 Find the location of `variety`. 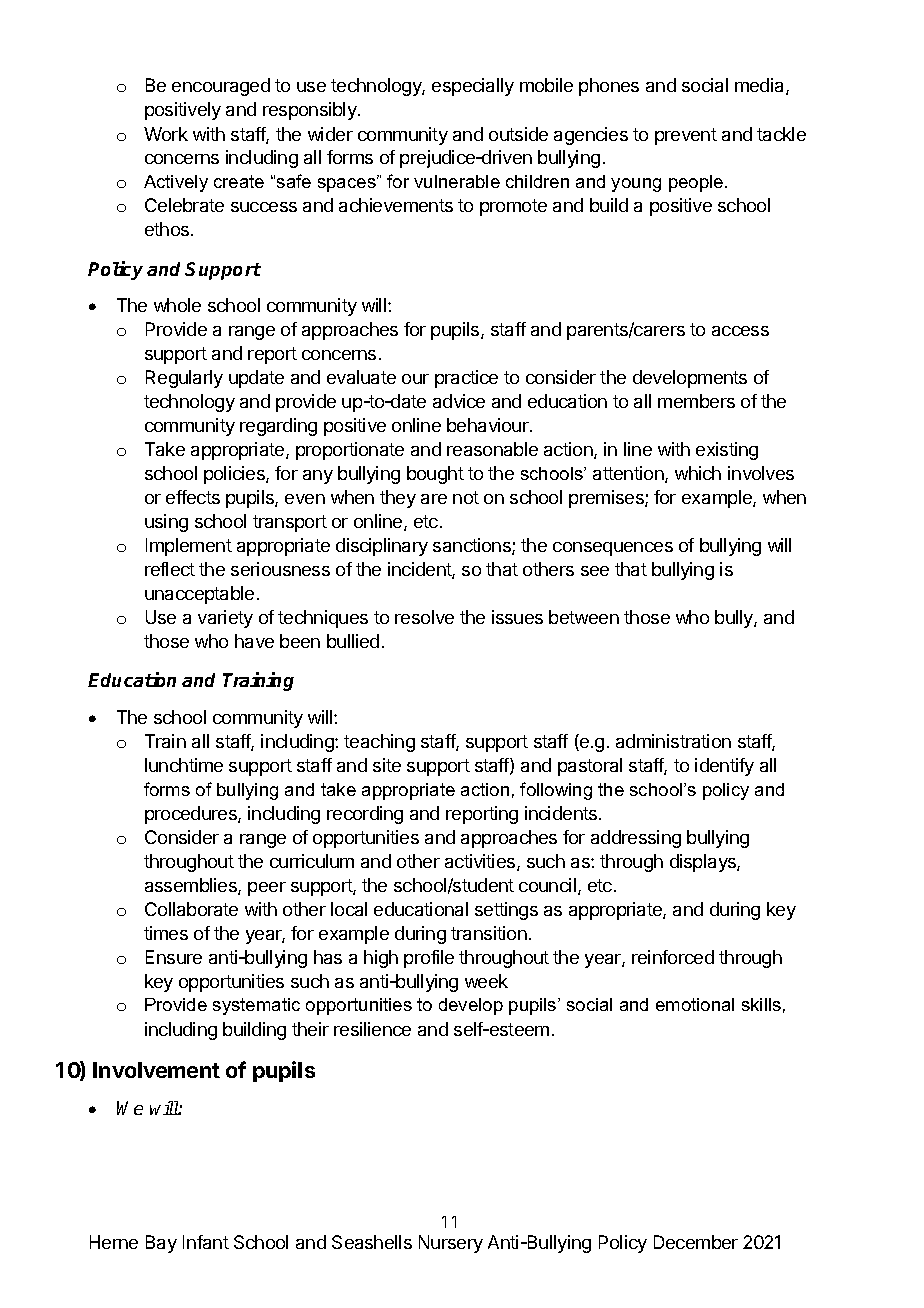

variety is located at coordinates (225, 619).
